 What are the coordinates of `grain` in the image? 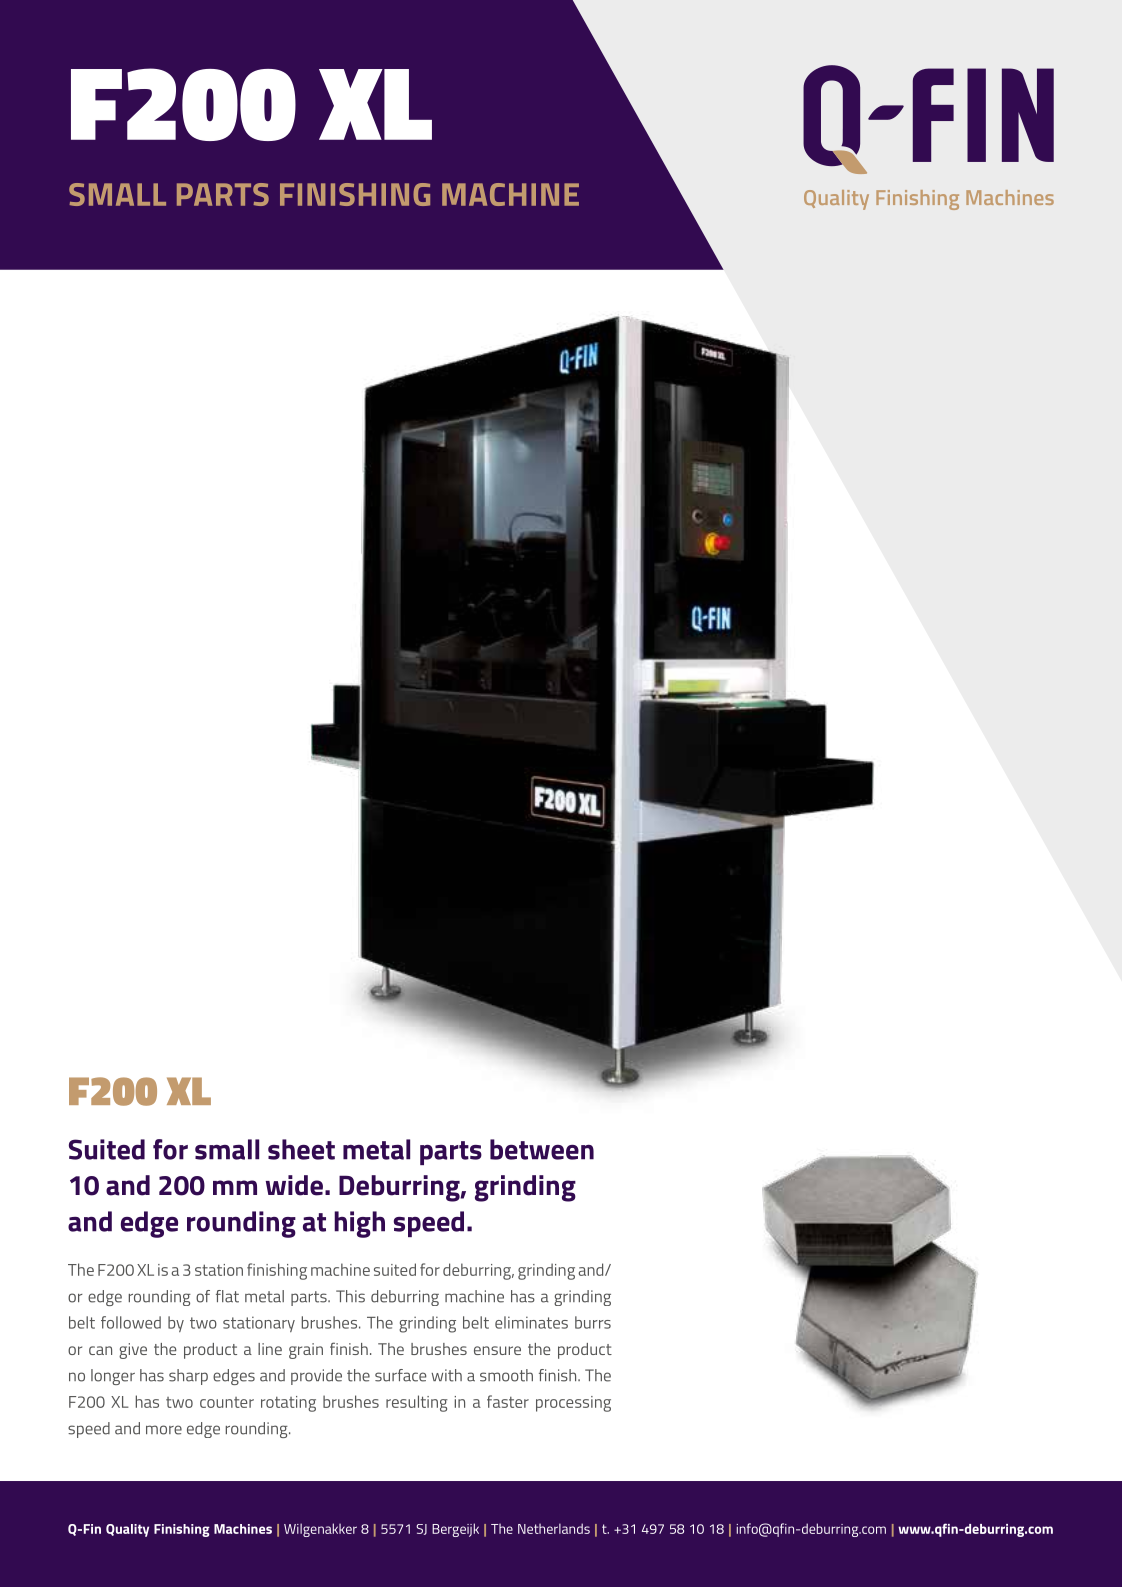 It's located at (306, 1351).
